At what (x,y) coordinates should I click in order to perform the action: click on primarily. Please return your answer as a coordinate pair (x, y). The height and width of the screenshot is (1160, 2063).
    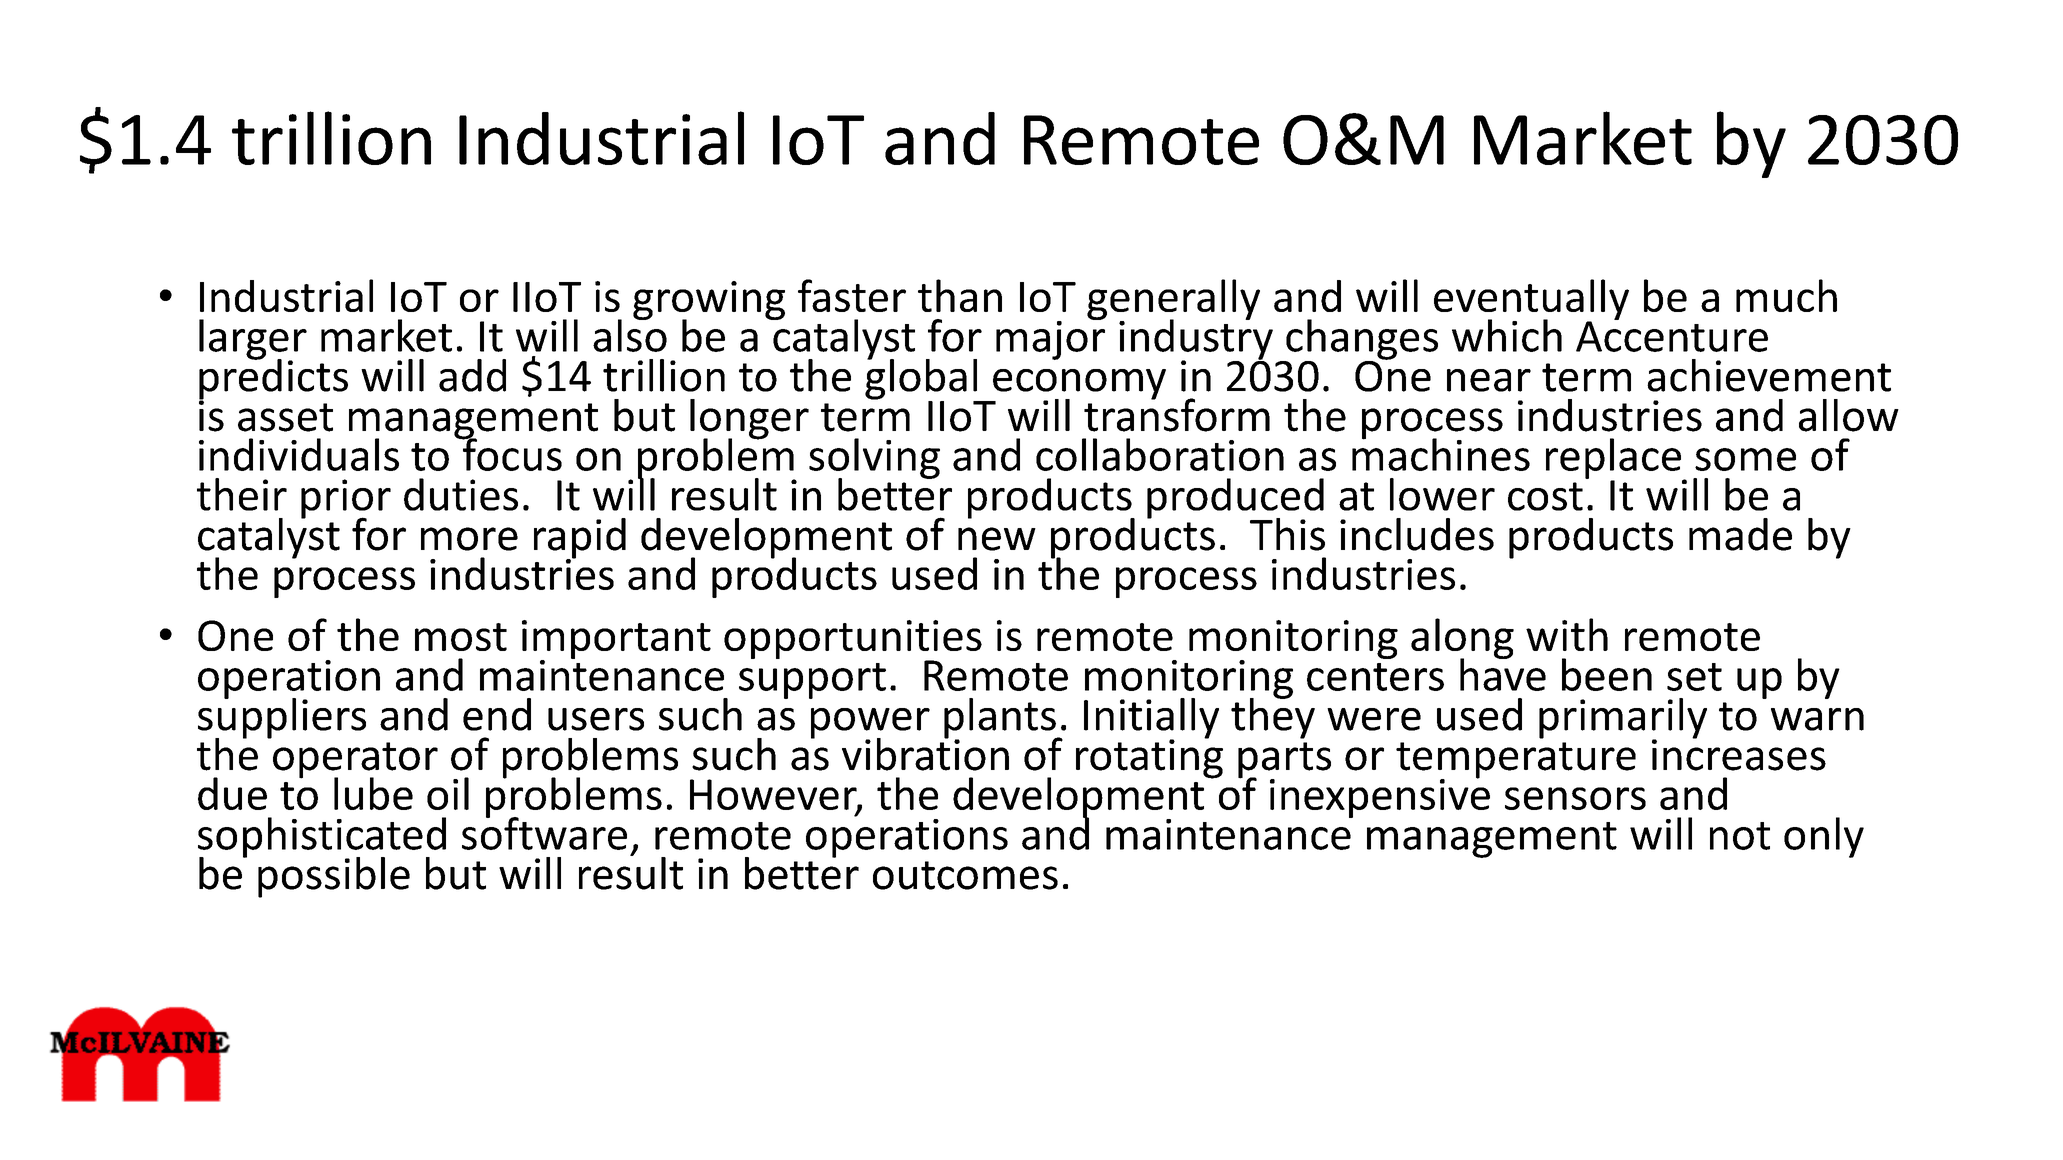
    Looking at the image, I should click on (1623, 719).
